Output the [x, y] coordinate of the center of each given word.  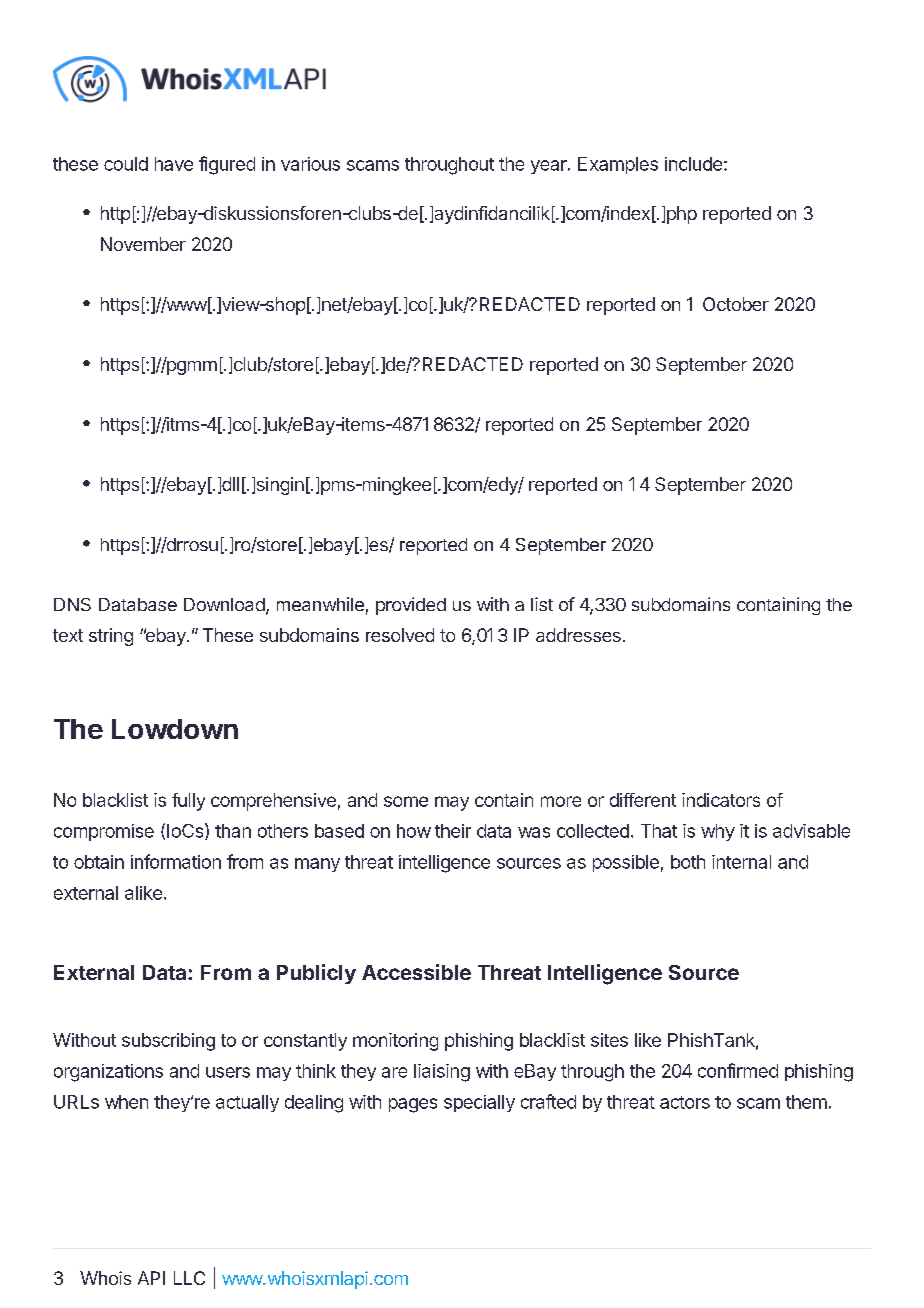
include [693, 164]
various [310, 164]
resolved [400, 635]
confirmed [738, 1070]
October [736, 304]
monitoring [395, 1042]
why [718, 832]
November [143, 244]
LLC [189, 1278]
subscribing [168, 1042]
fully [188, 802]
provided [411, 606]
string [111, 637]
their [453, 831]
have [174, 164]
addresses [578, 635]
